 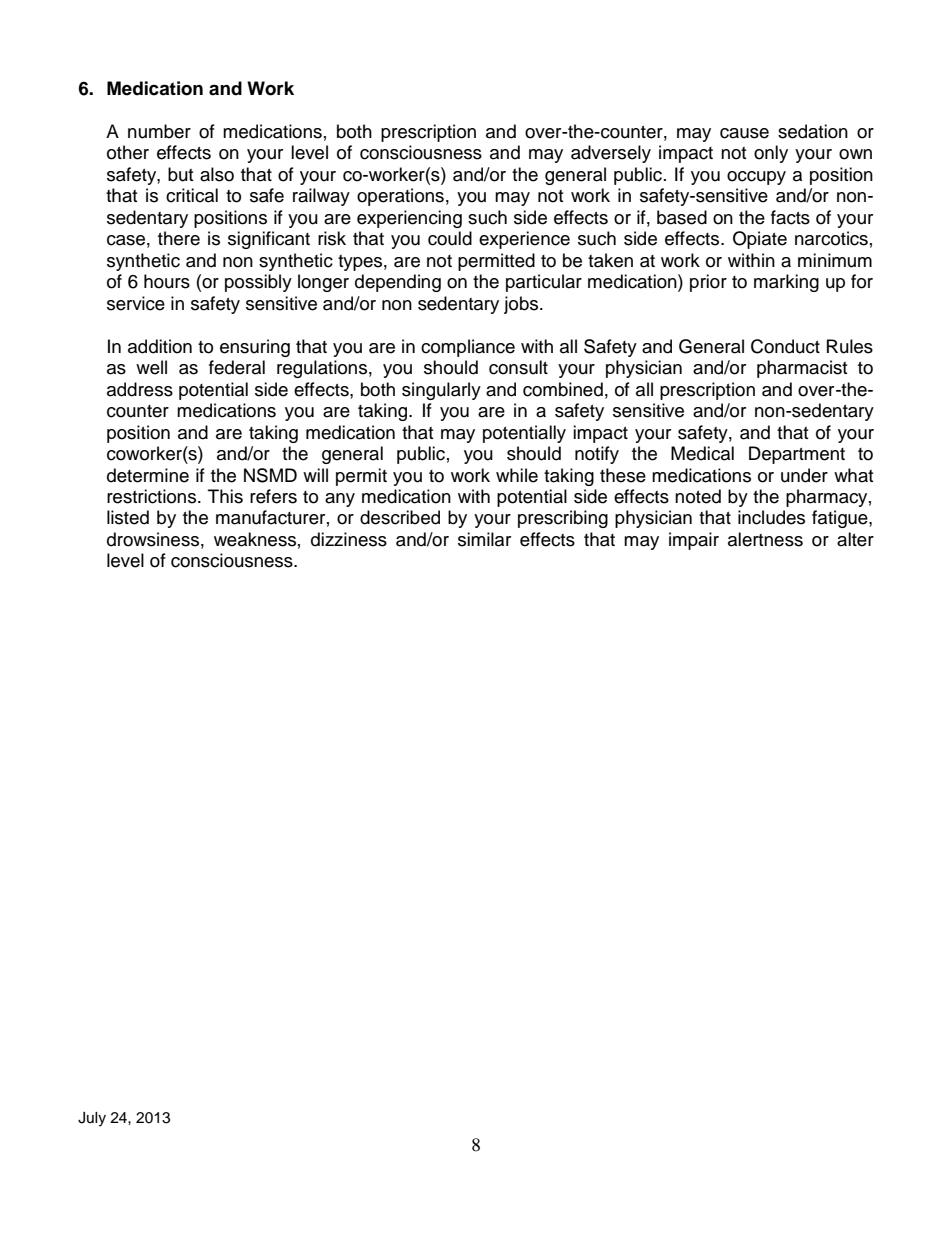 I want to click on prescribing, so click(x=563, y=519).
